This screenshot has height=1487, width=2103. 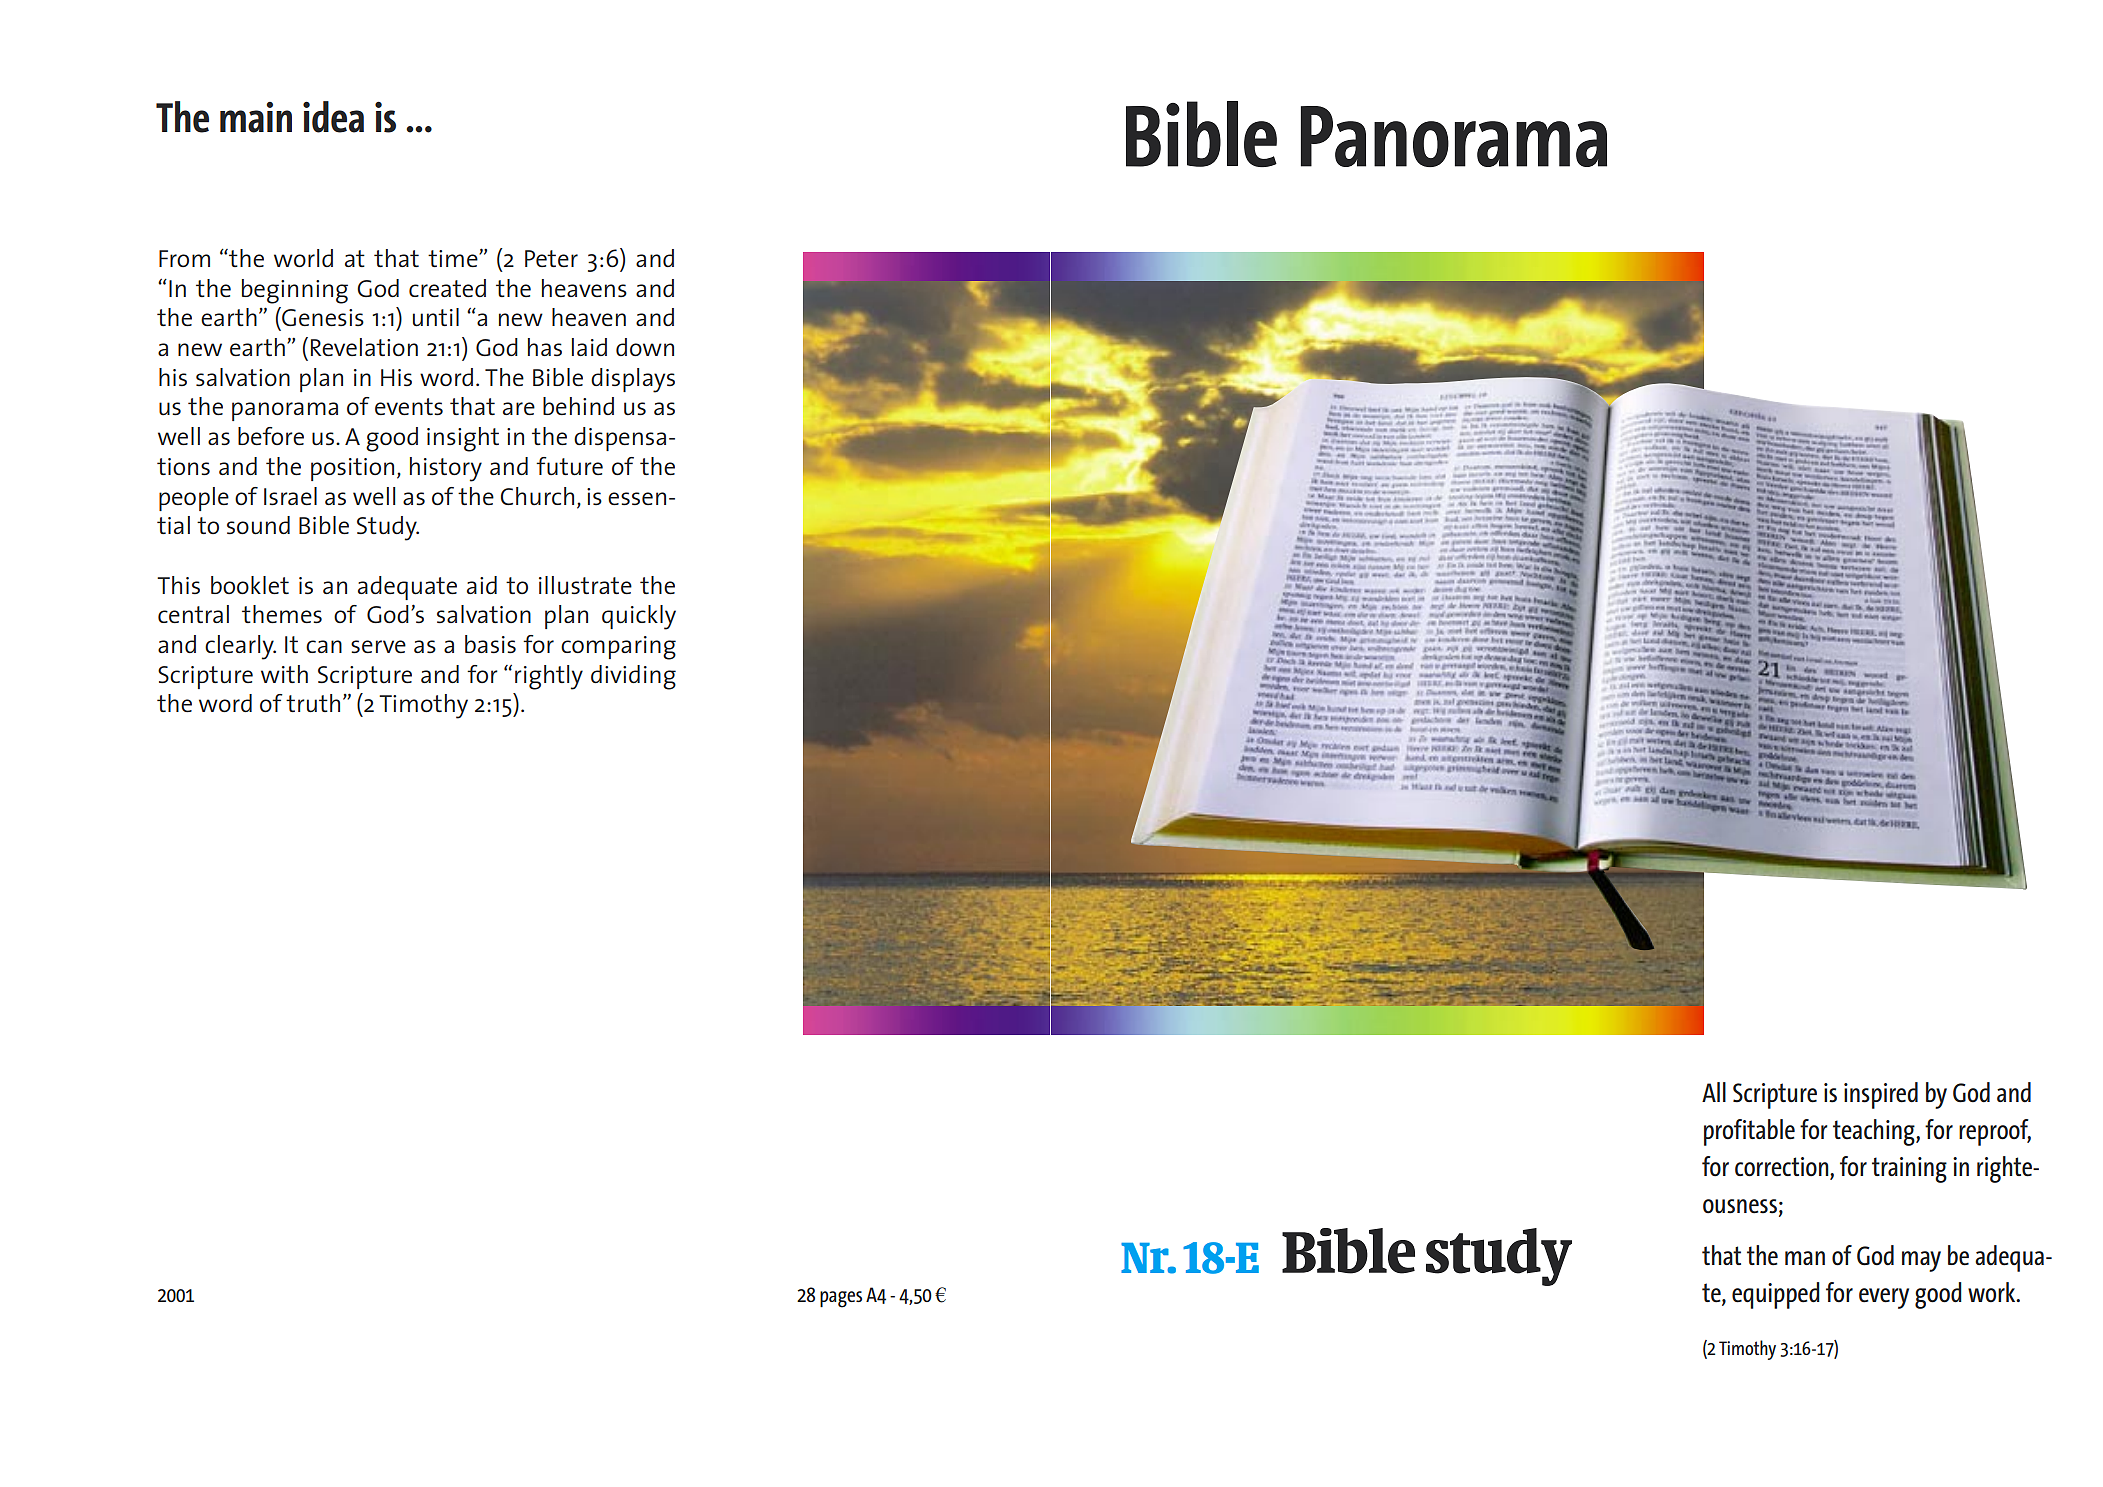 I want to click on down, so click(x=645, y=347).
